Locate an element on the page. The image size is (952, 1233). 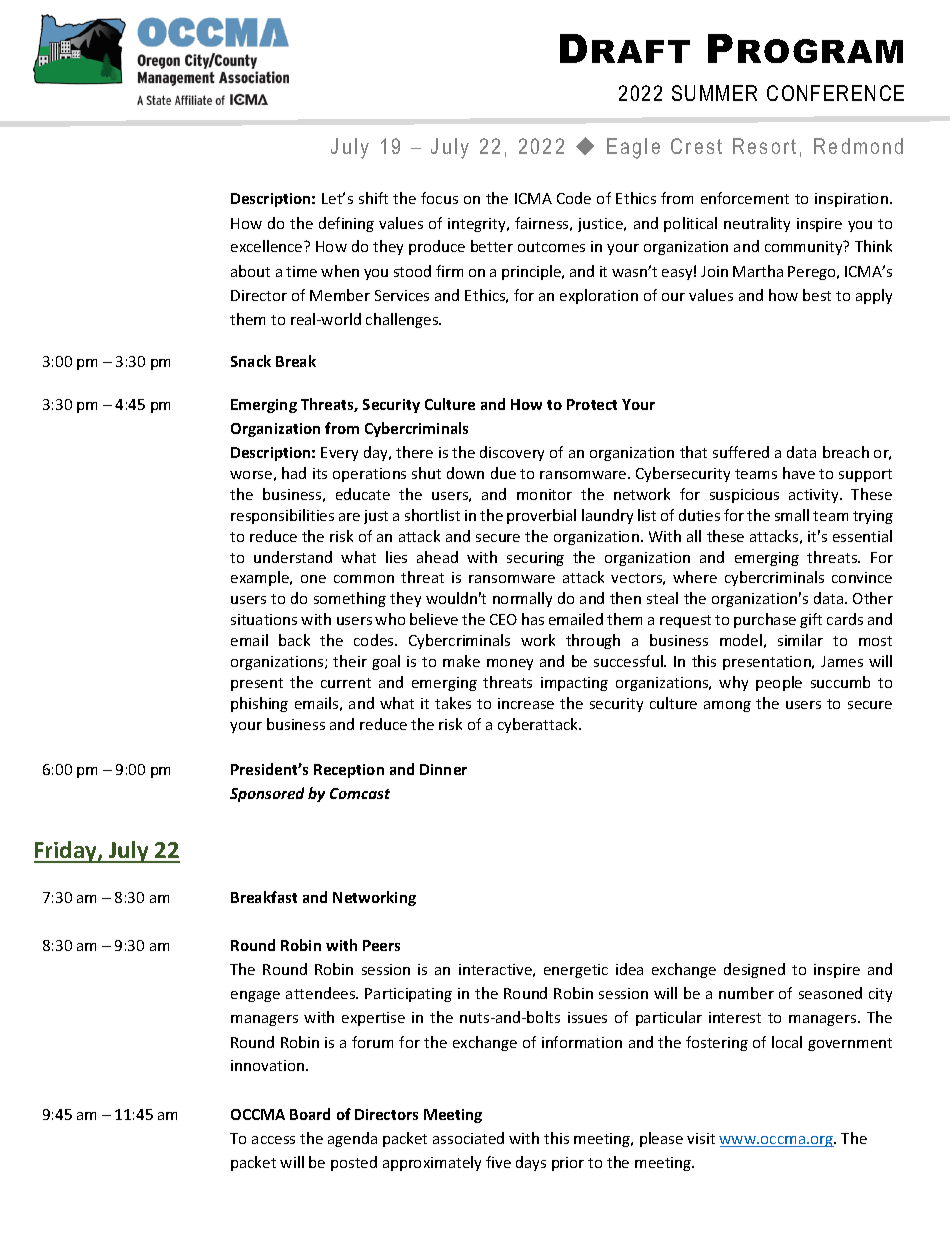
outcomes is located at coordinates (551, 247).
